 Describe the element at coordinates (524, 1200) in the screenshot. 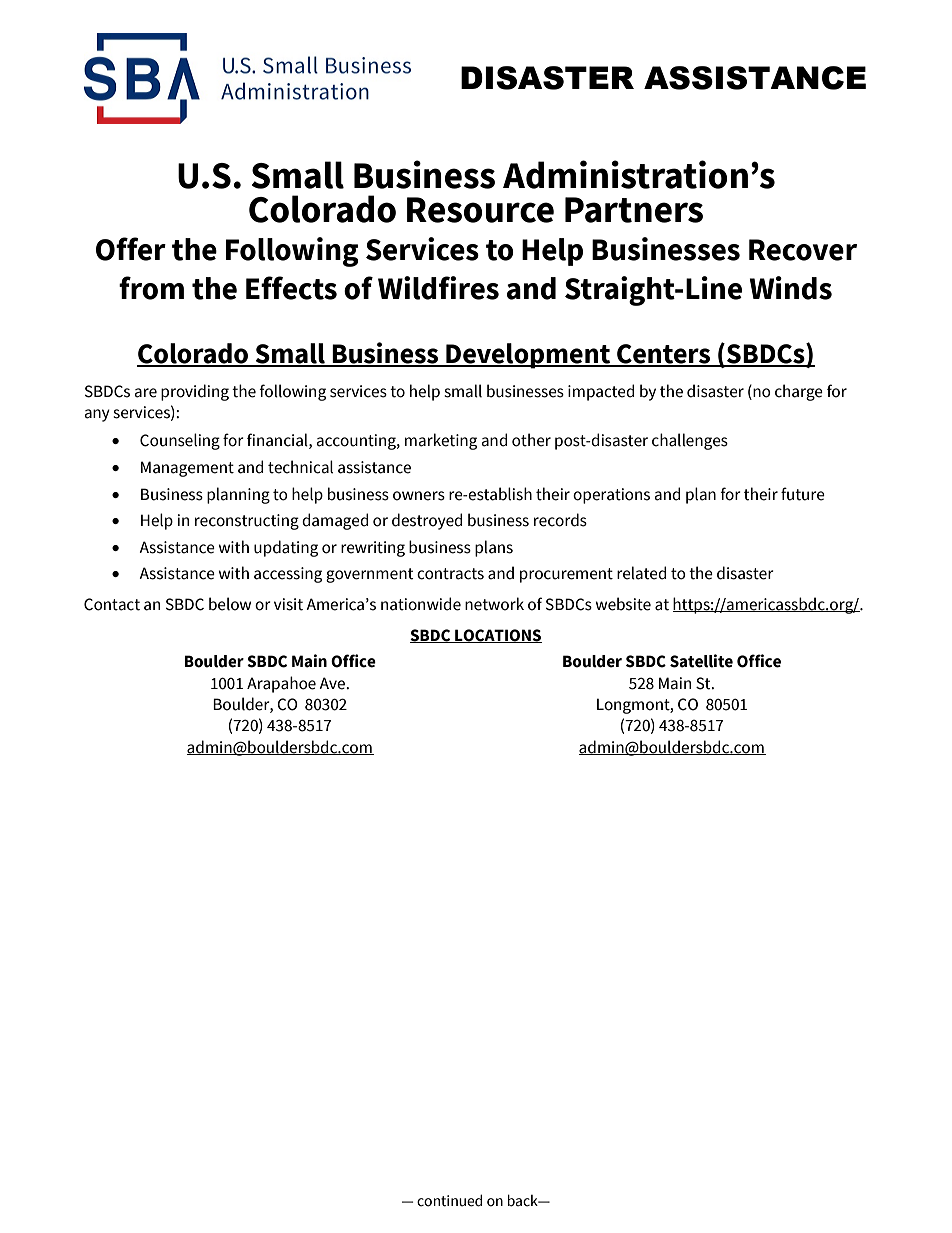

I see `back` at that location.
